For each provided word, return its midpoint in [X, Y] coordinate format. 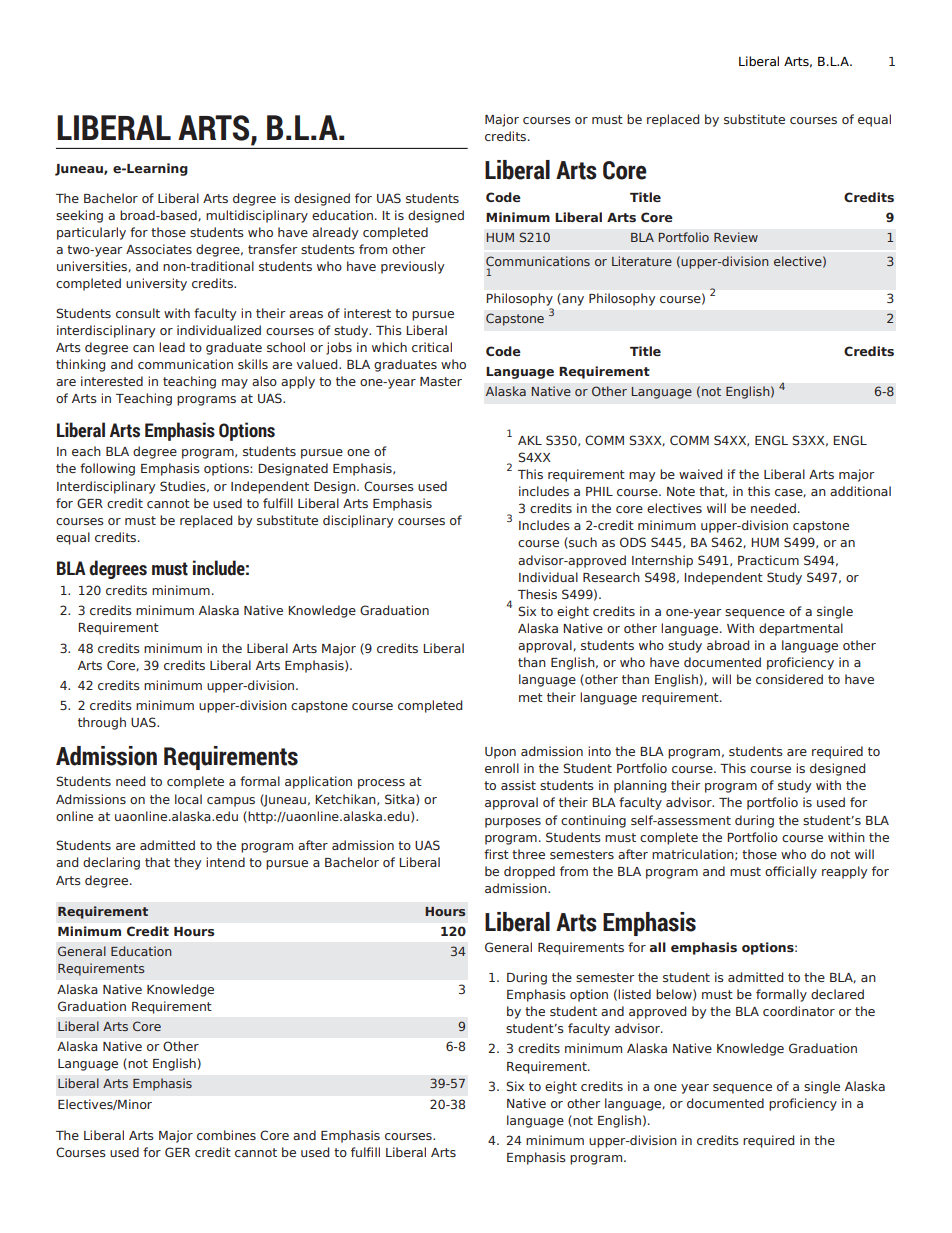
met [531, 697]
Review [736, 237]
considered [789, 679]
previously [412, 267]
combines [226, 1135]
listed [634, 994]
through [102, 723]
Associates [159, 249]
